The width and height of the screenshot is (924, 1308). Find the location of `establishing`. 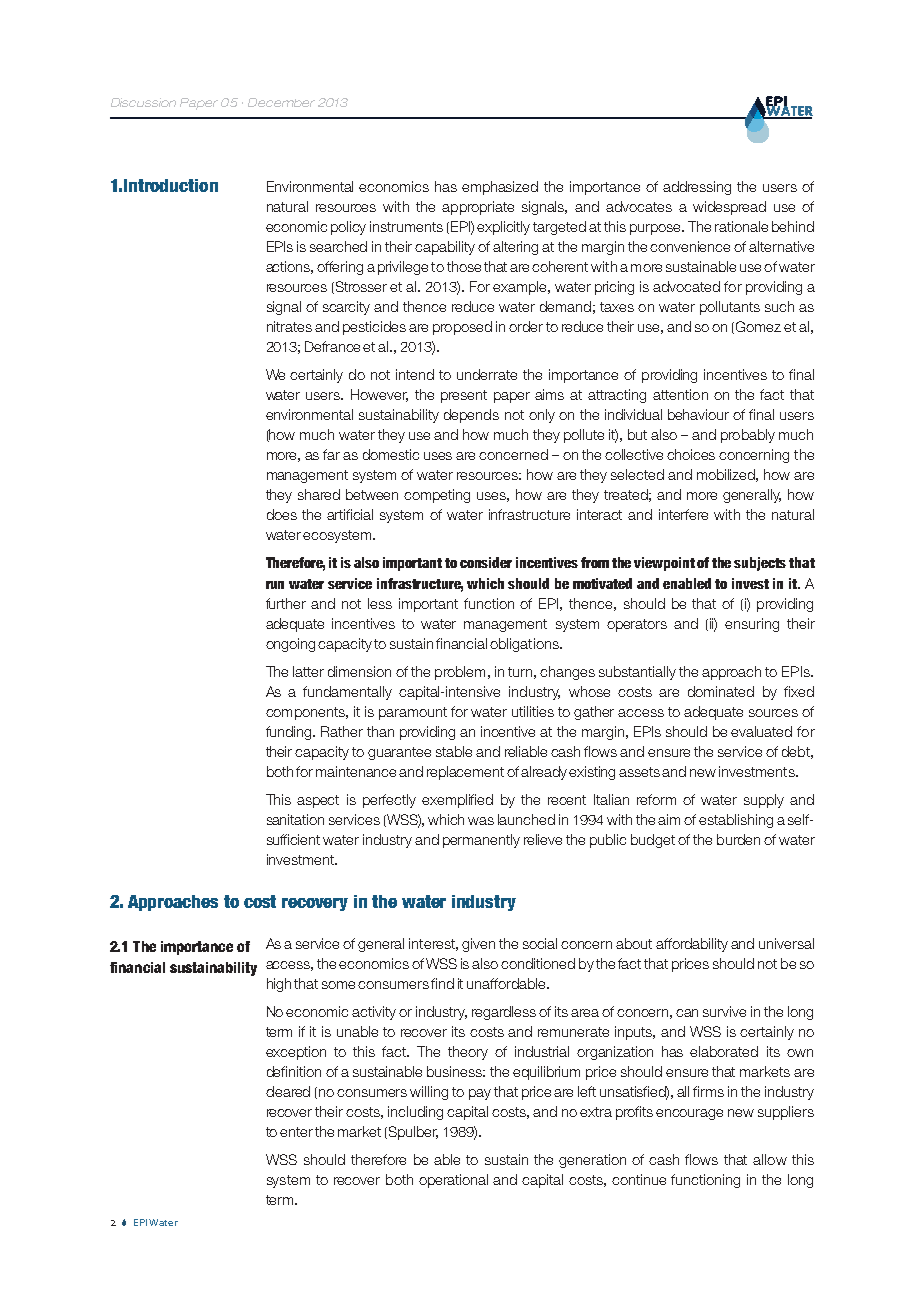

establishing is located at coordinates (736, 821).
